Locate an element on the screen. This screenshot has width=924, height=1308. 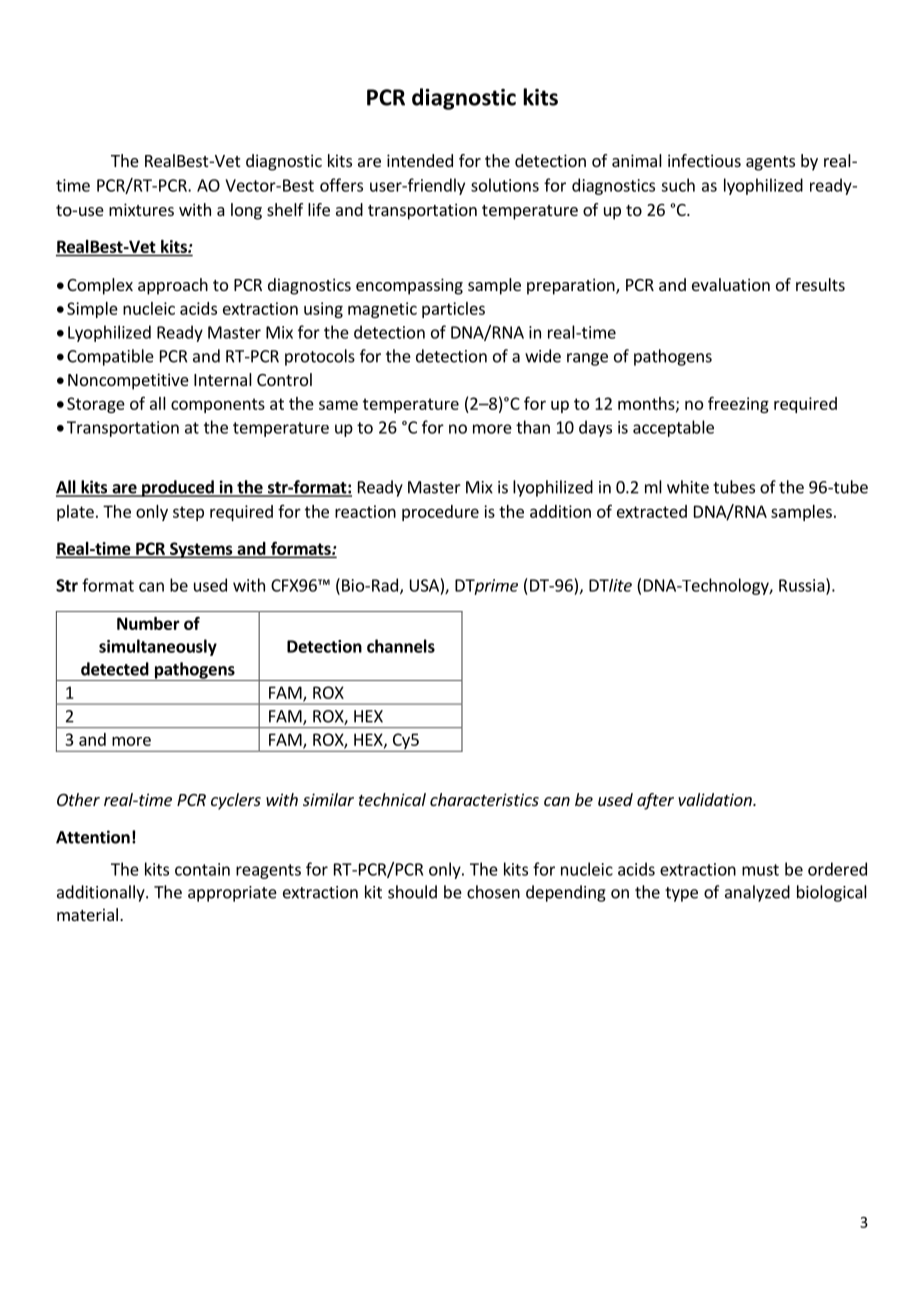
contain is located at coordinates (202, 869).
